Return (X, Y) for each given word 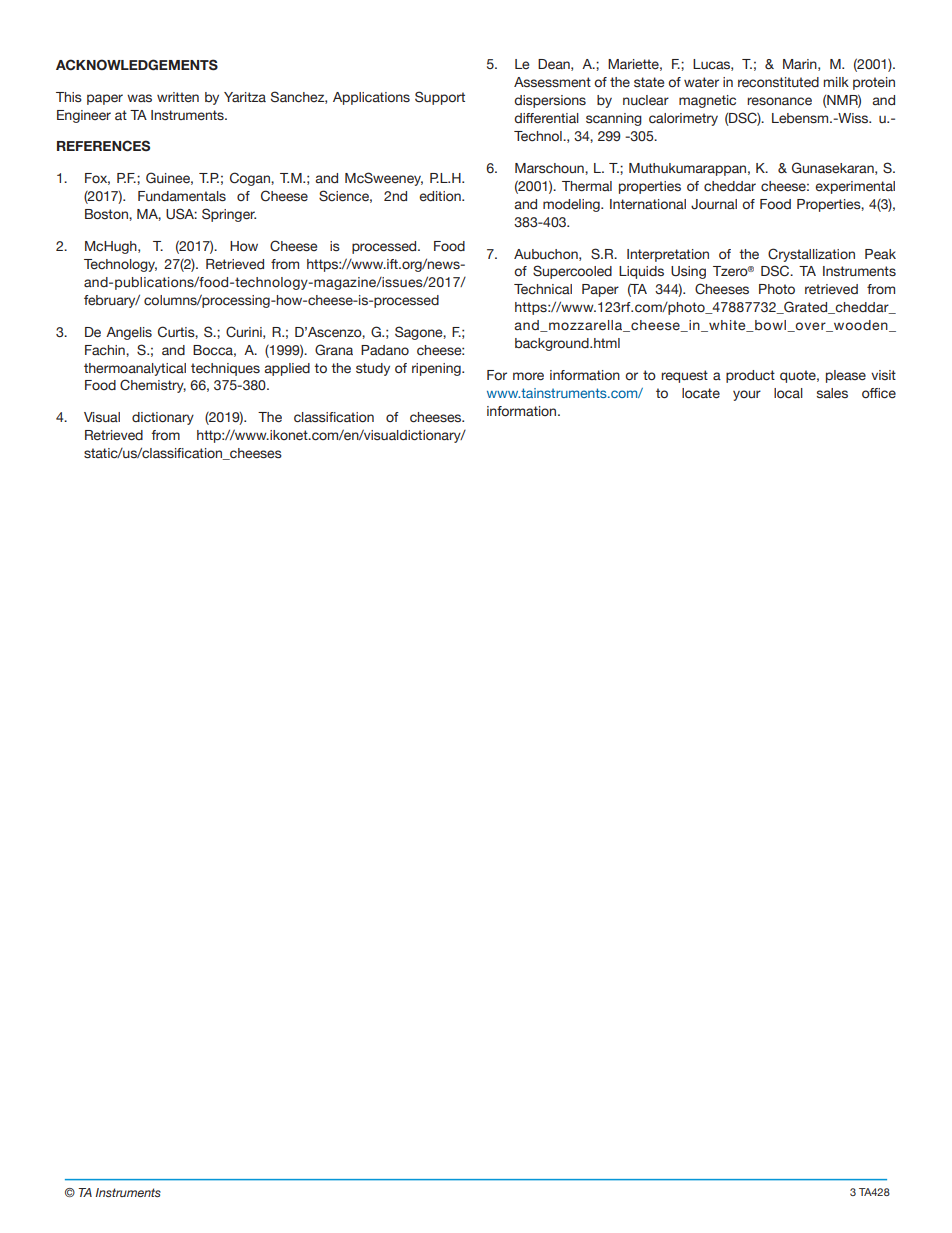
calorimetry (683, 119)
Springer (229, 215)
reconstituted (778, 82)
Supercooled (572, 272)
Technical (543, 289)
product (750, 376)
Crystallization (811, 255)
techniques (225, 369)
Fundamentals (182, 196)
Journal (714, 204)
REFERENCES (103, 146)
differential (546, 118)
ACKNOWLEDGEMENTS (137, 65)
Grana (334, 349)
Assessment (552, 82)
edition (441, 196)
